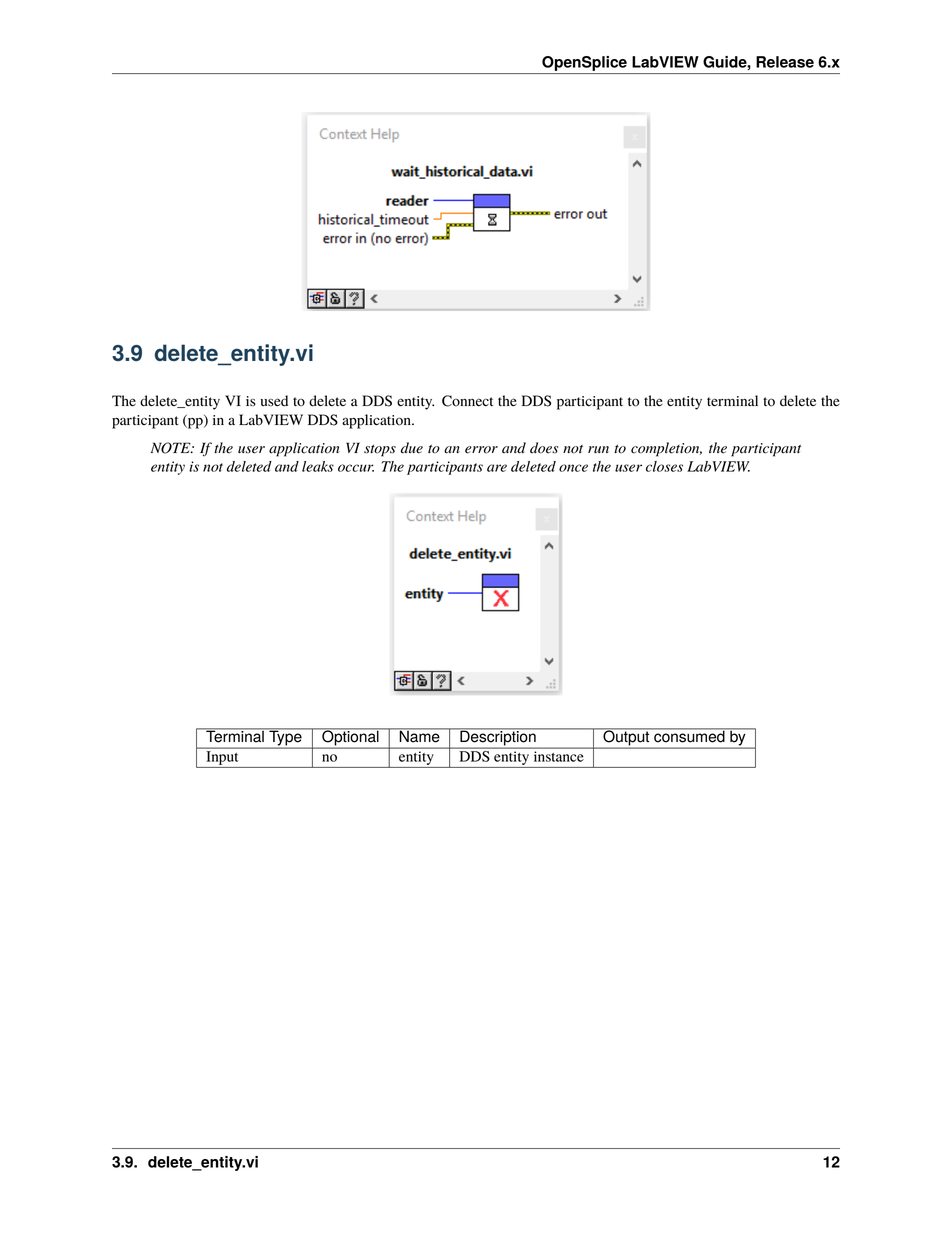 This page has height=1233, width=952. Describe the element at coordinates (274, 401) in the page. I see `used` at that location.
